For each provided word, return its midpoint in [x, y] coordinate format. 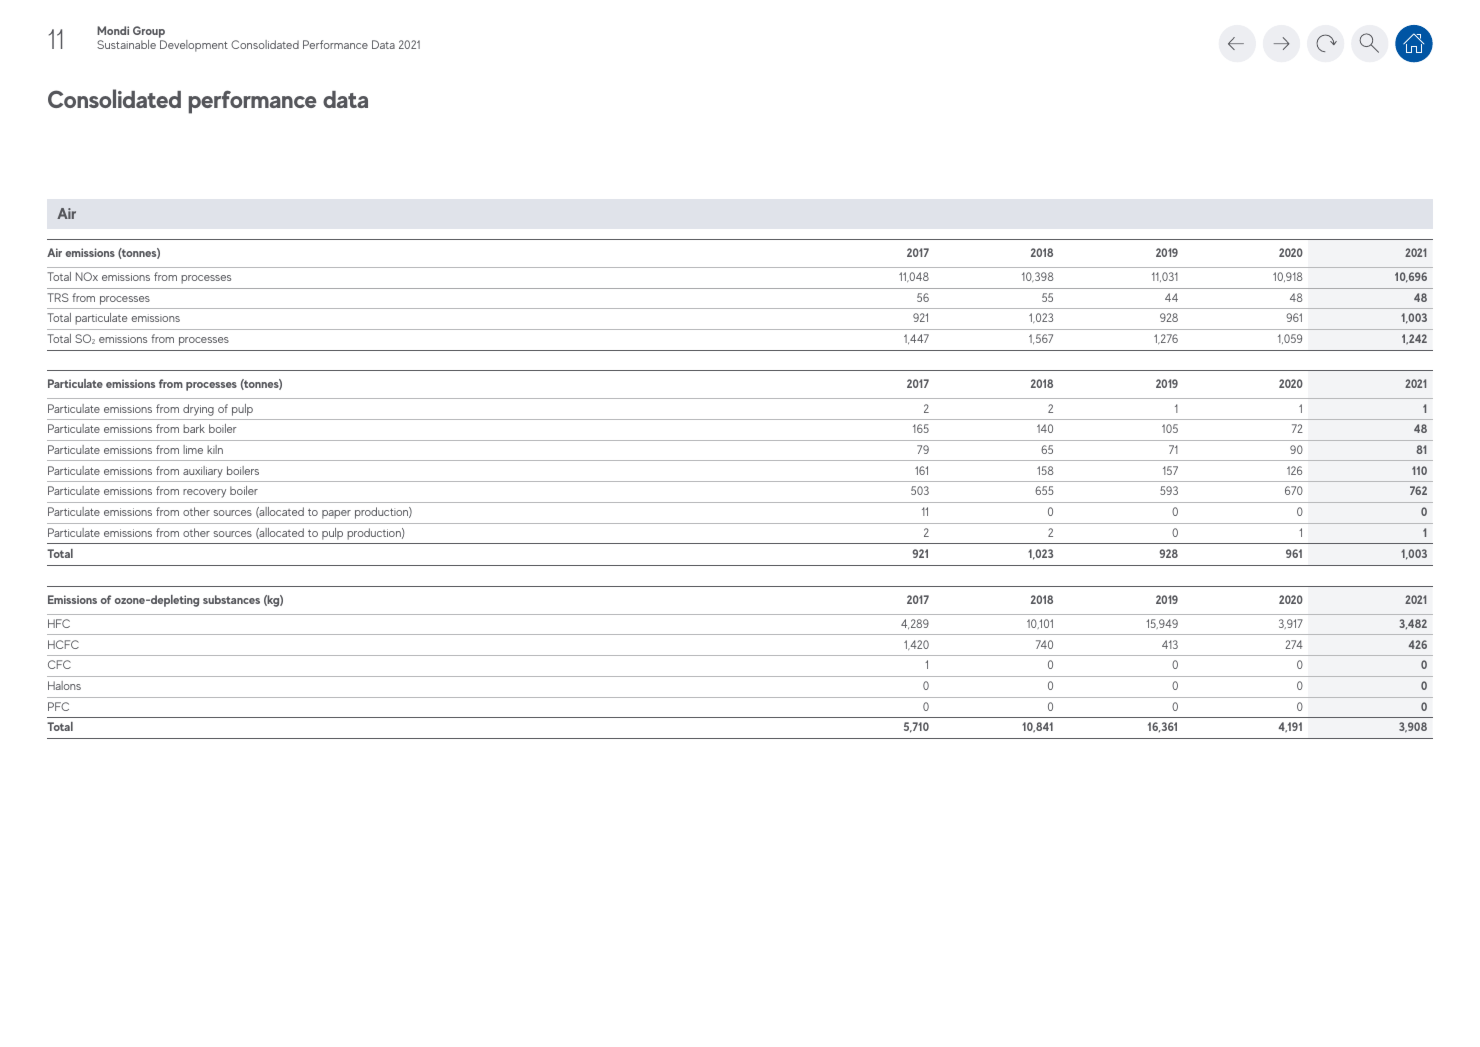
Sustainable [126, 44]
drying [198, 410]
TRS [58, 297]
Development [194, 46]
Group [149, 33]
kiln [215, 449]
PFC [58, 706]
